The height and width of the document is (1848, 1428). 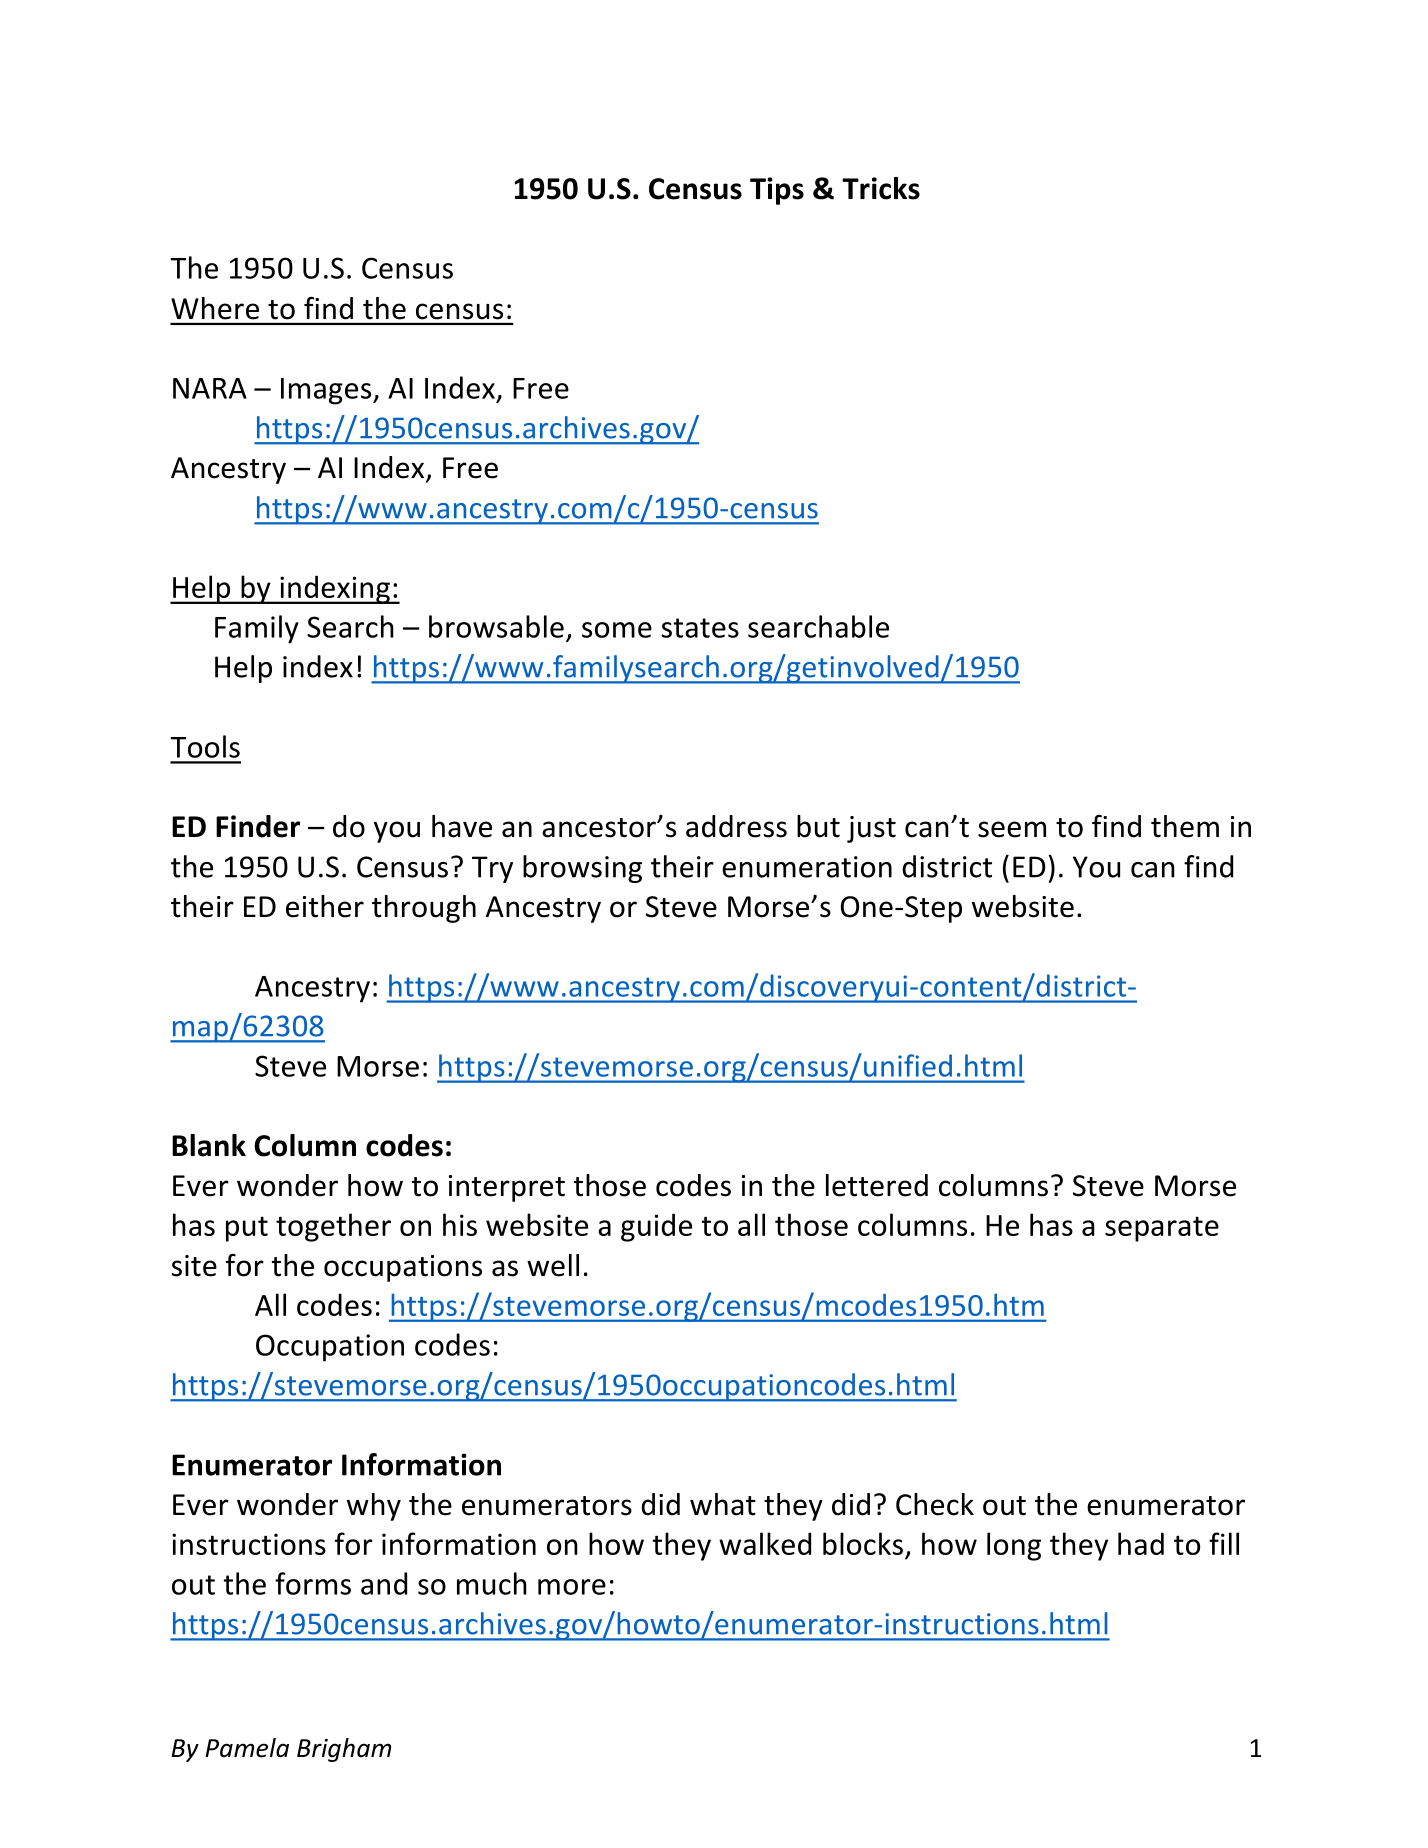 I want to click on either, so click(x=325, y=906).
